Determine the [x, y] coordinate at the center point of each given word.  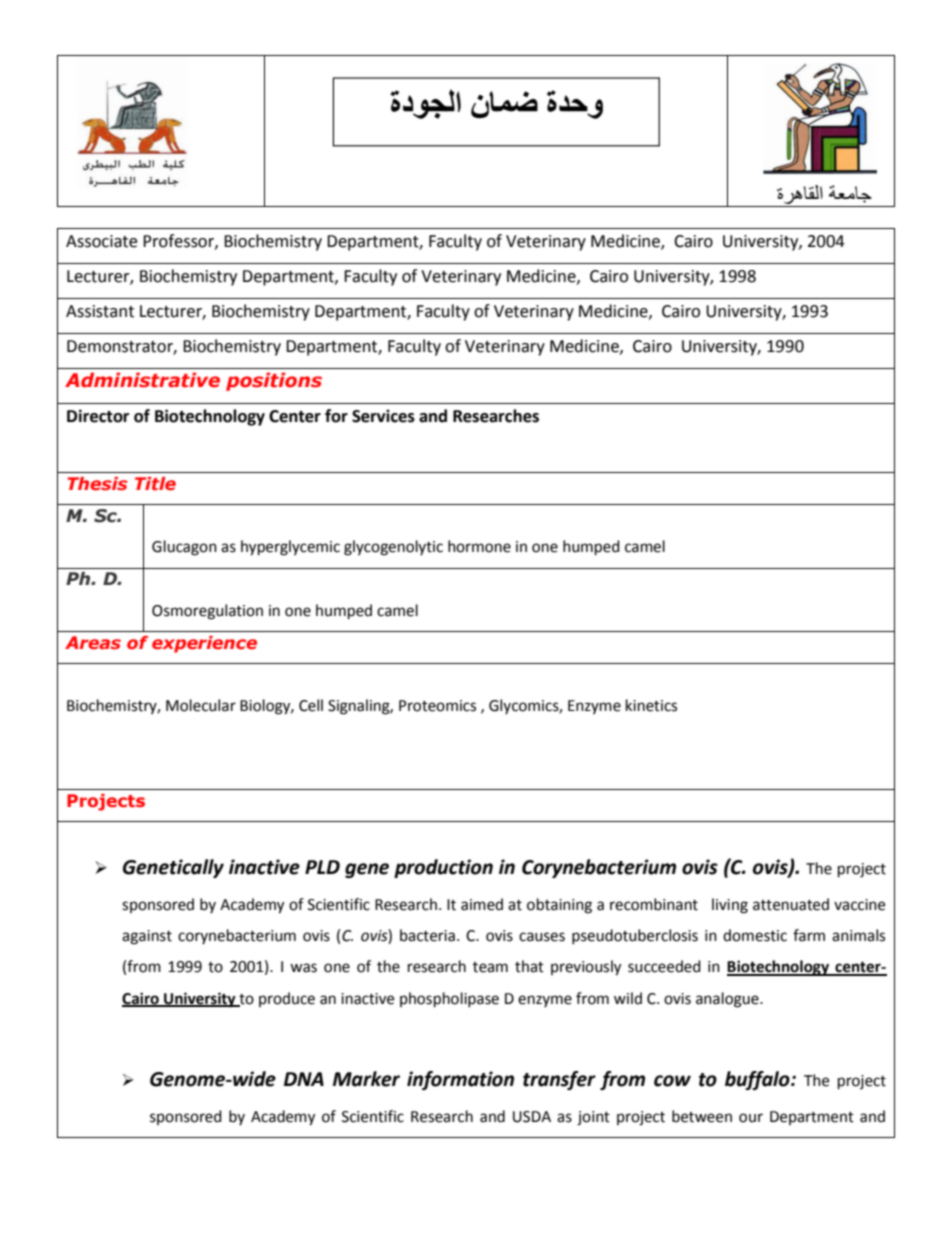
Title [155, 483]
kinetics [651, 705]
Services [383, 416]
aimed [482, 904]
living [730, 906]
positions [274, 381]
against [147, 937]
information [460, 1080]
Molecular [201, 705]
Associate [101, 241]
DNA [304, 1079]
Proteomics [437, 706]
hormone [479, 546]
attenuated [791, 904]
